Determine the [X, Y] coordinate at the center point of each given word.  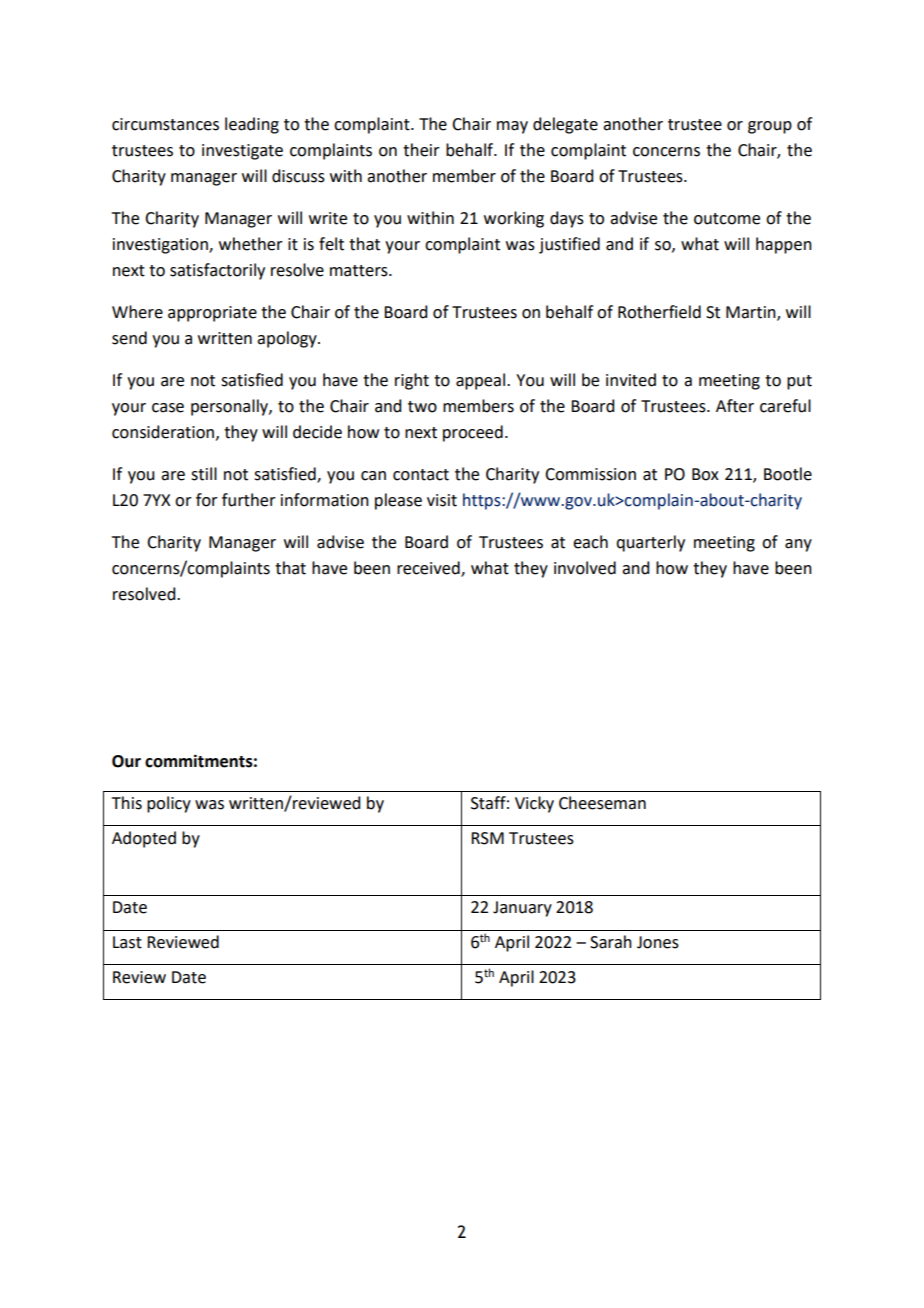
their [421, 150]
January [522, 909]
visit [442, 500]
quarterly [650, 543]
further [249, 500]
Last [127, 942]
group [770, 127]
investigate [242, 152]
